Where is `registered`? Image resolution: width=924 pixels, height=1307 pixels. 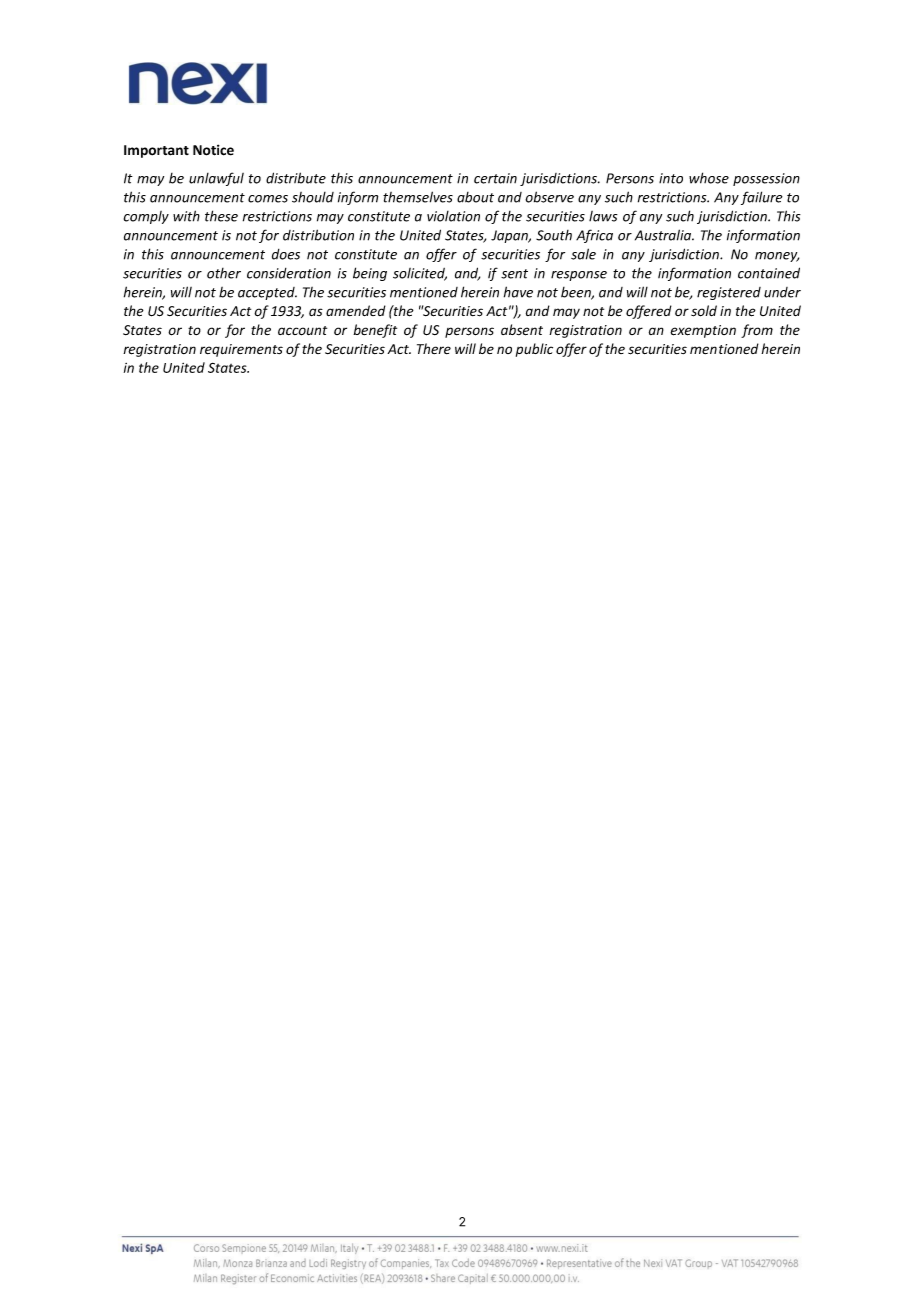
registered is located at coordinates (729, 293).
